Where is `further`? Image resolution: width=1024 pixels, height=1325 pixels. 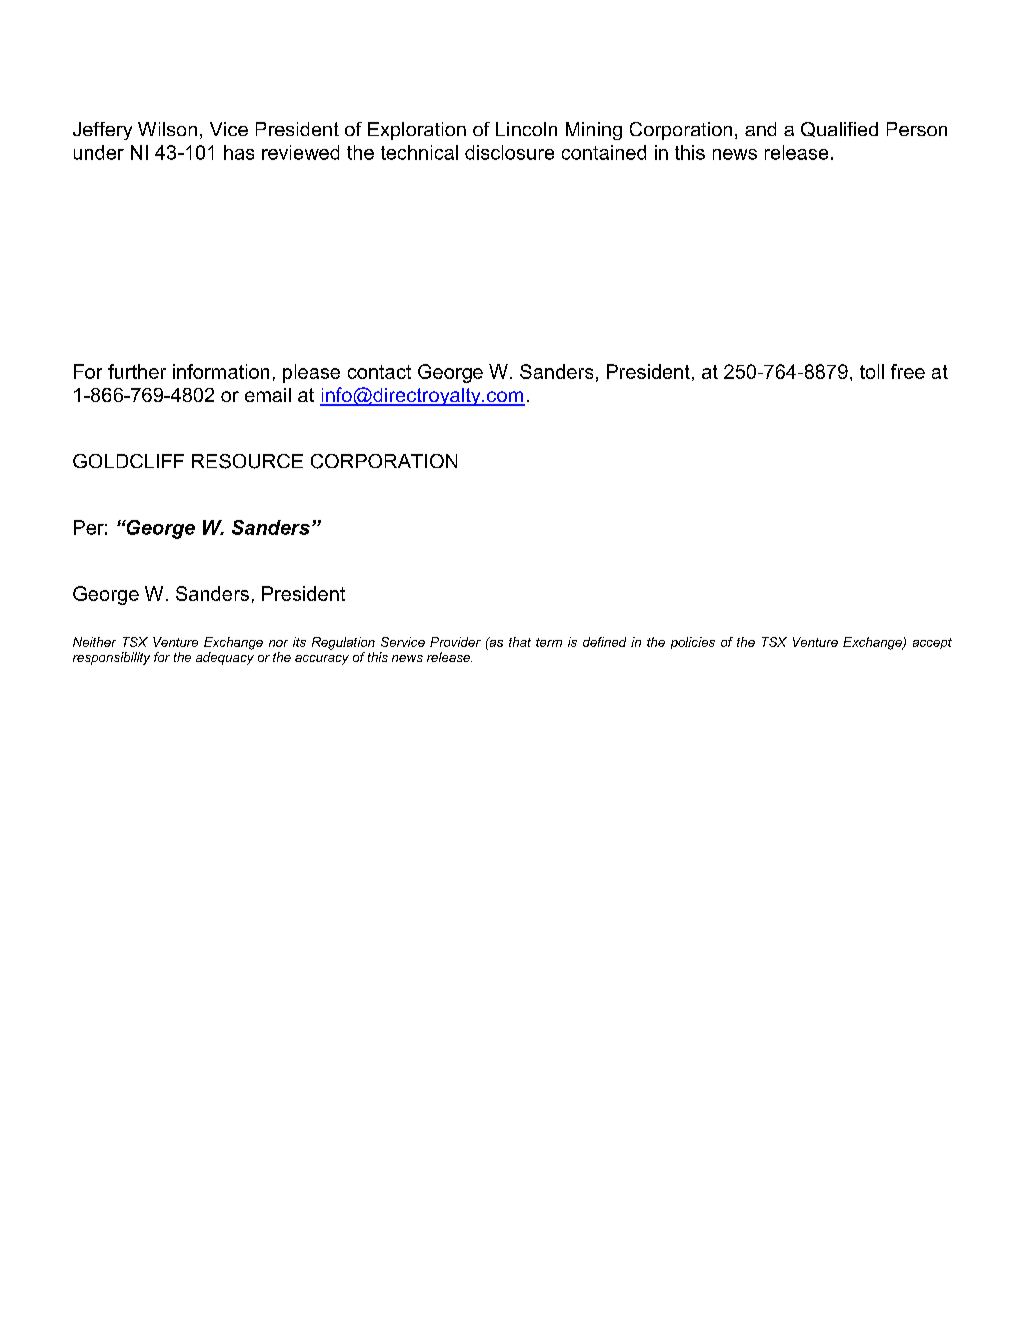
further is located at coordinates (137, 371).
